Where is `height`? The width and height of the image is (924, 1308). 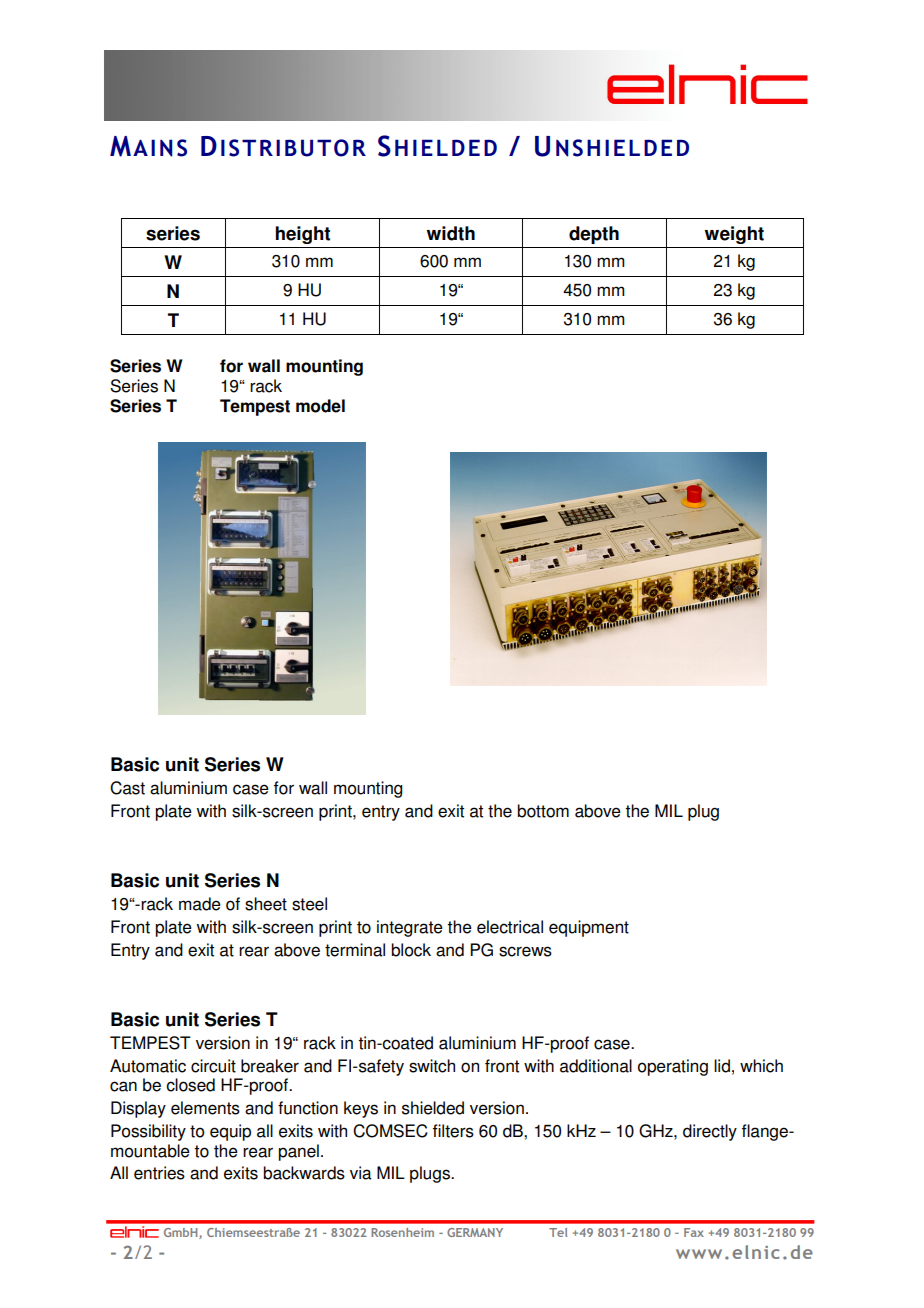
height is located at coordinates (302, 235).
